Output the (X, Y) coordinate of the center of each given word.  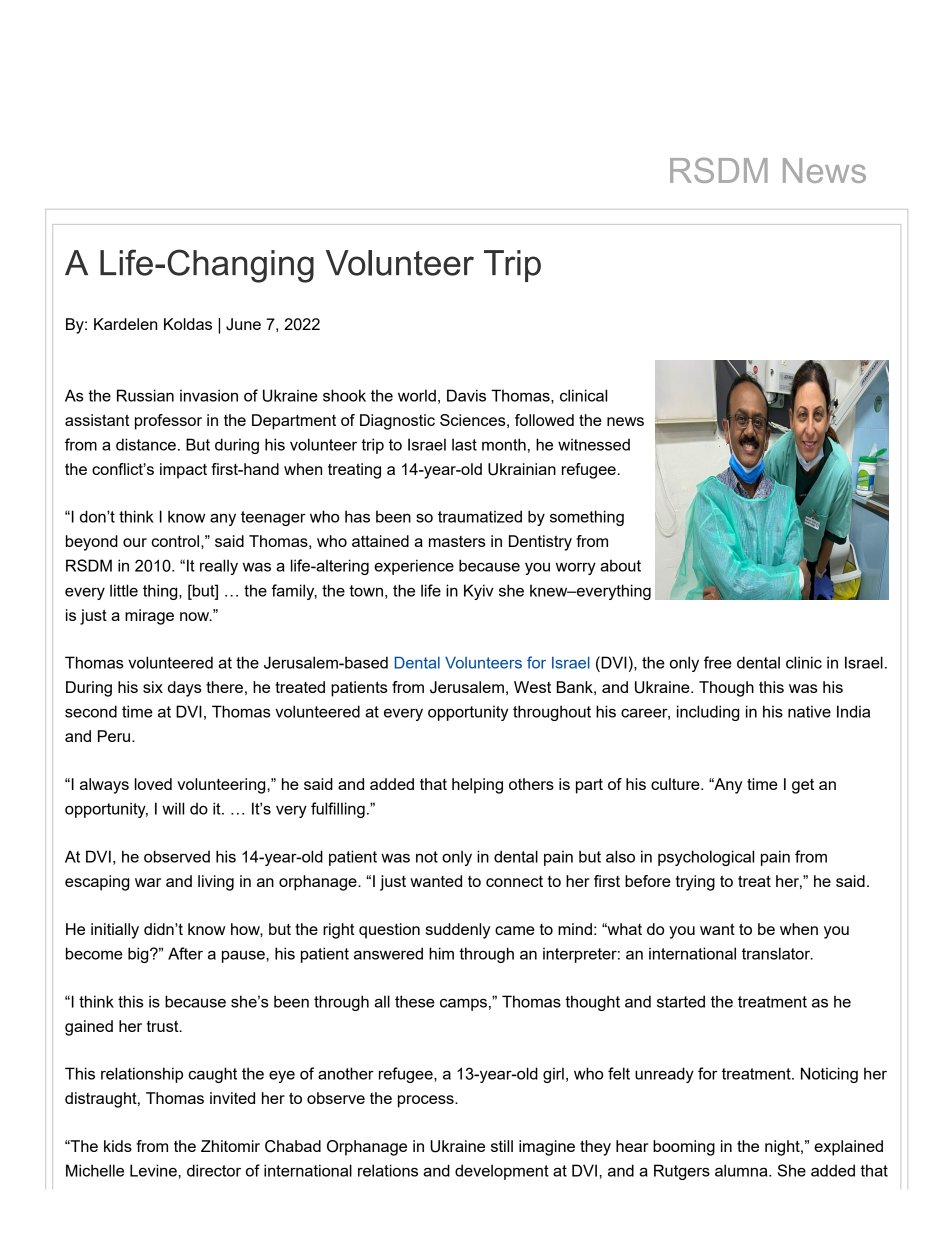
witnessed (594, 444)
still (502, 1146)
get (803, 786)
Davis (466, 395)
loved (153, 784)
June (243, 324)
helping (477, 786)
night (783, 1148)
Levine (154, 1170)
